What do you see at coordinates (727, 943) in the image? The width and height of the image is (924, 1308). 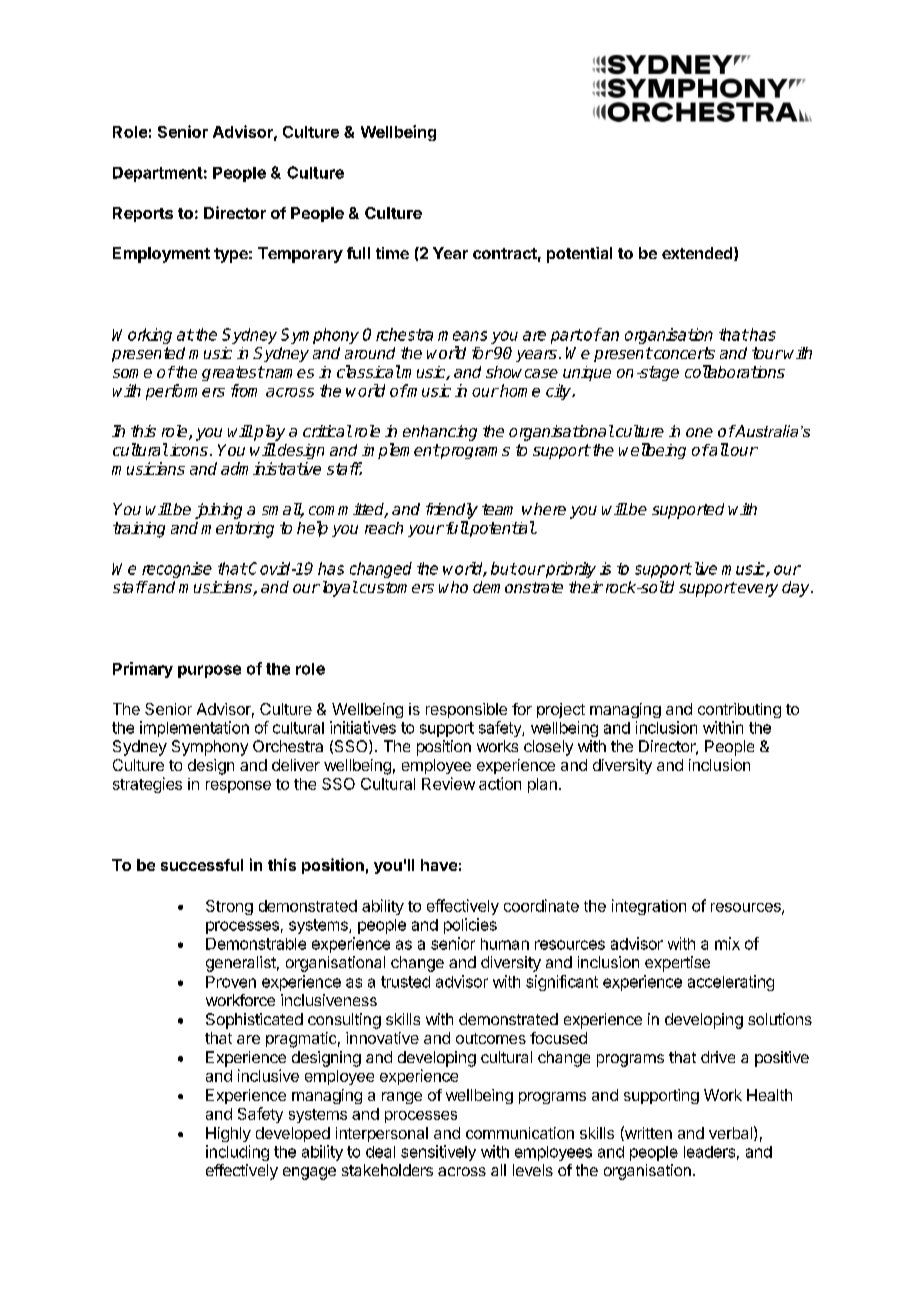 I see `mix` at bounding box center [727, 943].
